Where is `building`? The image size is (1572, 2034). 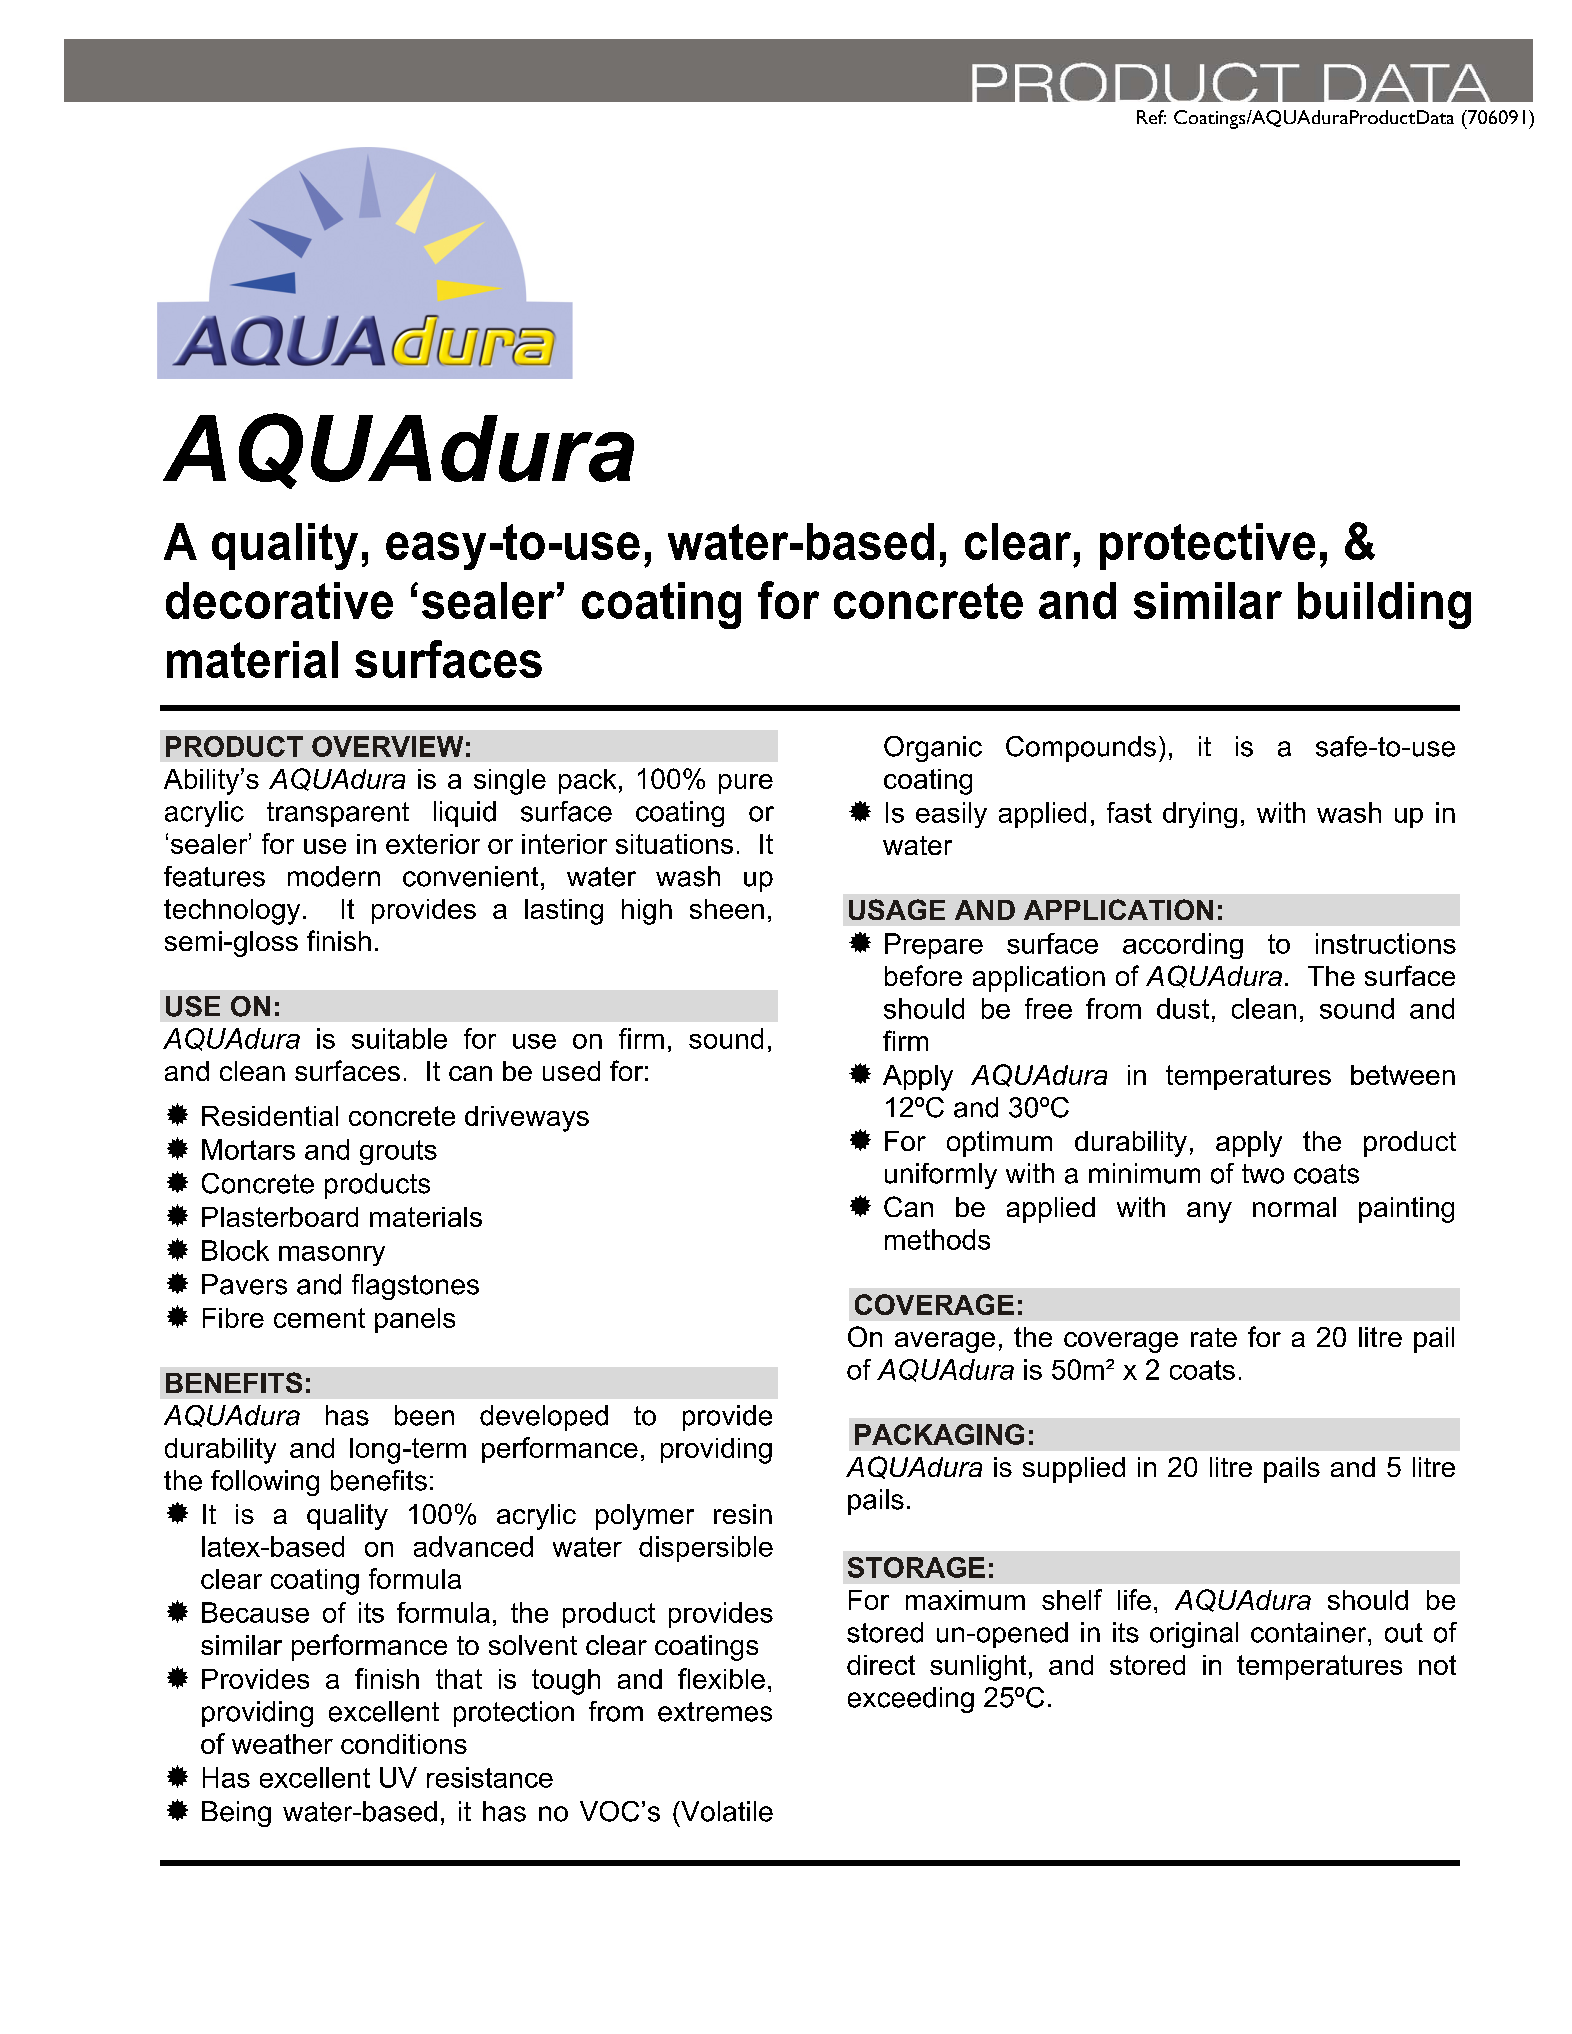
building is located at coordinates (1384, 605).
